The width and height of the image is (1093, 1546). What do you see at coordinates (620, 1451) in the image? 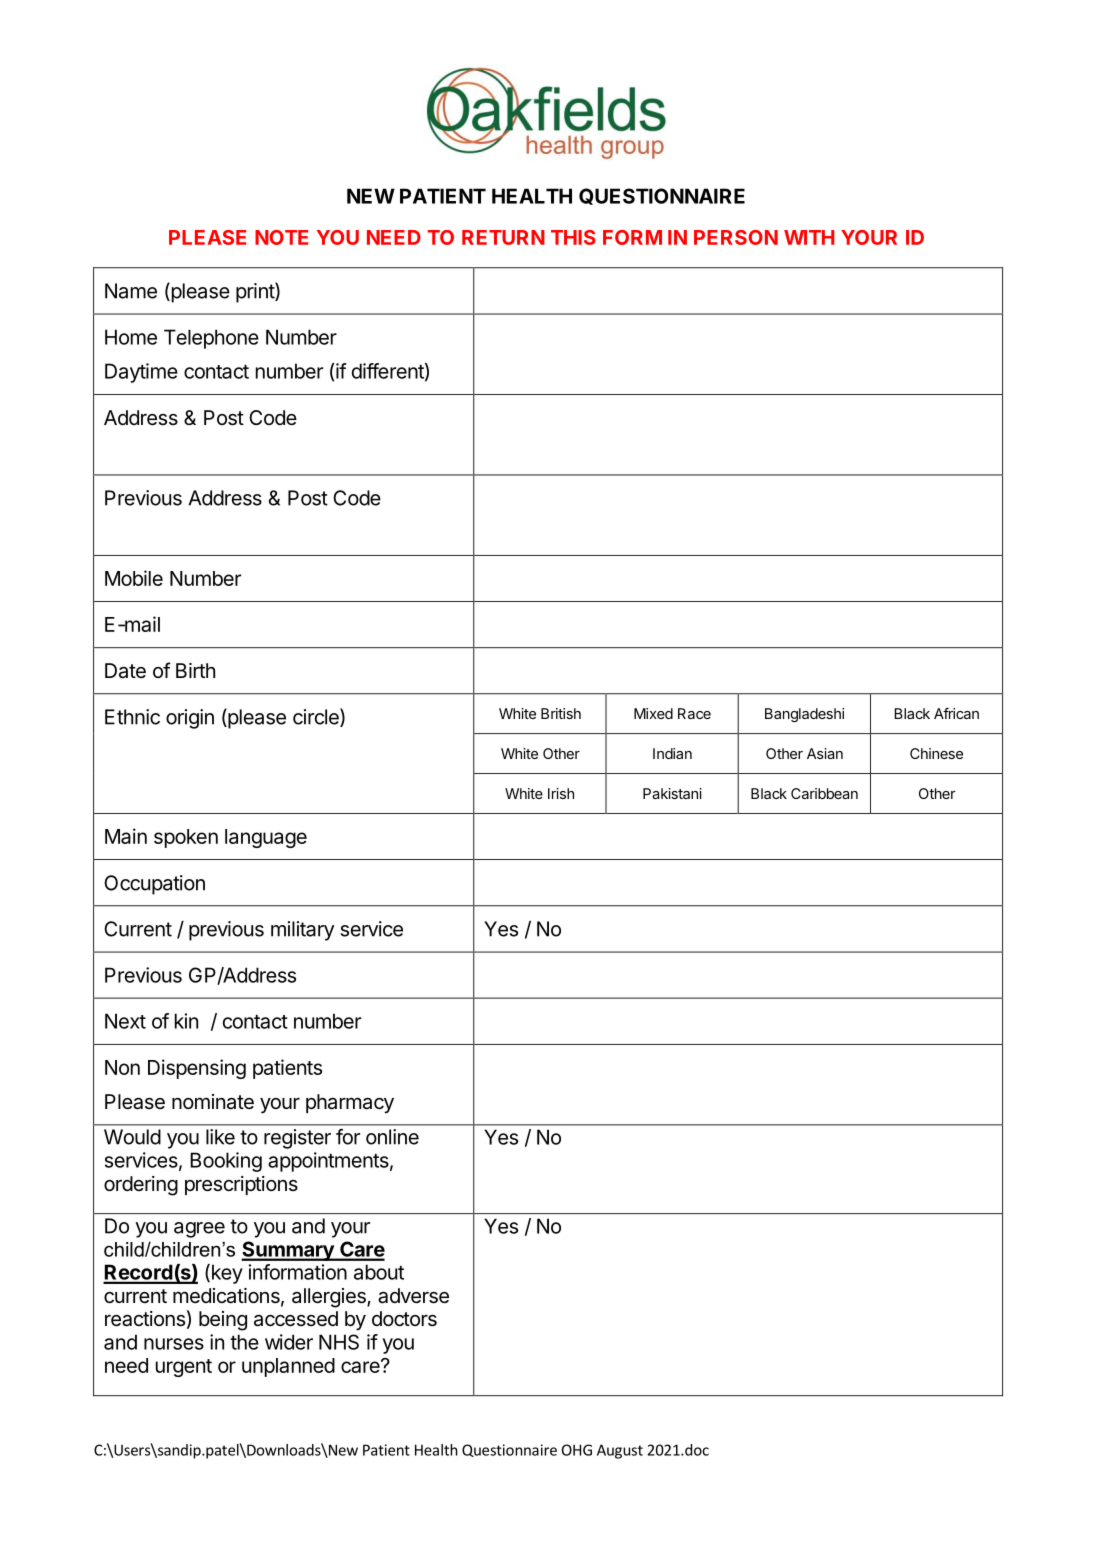
I see `August` at bounding box center [620, 1451].
